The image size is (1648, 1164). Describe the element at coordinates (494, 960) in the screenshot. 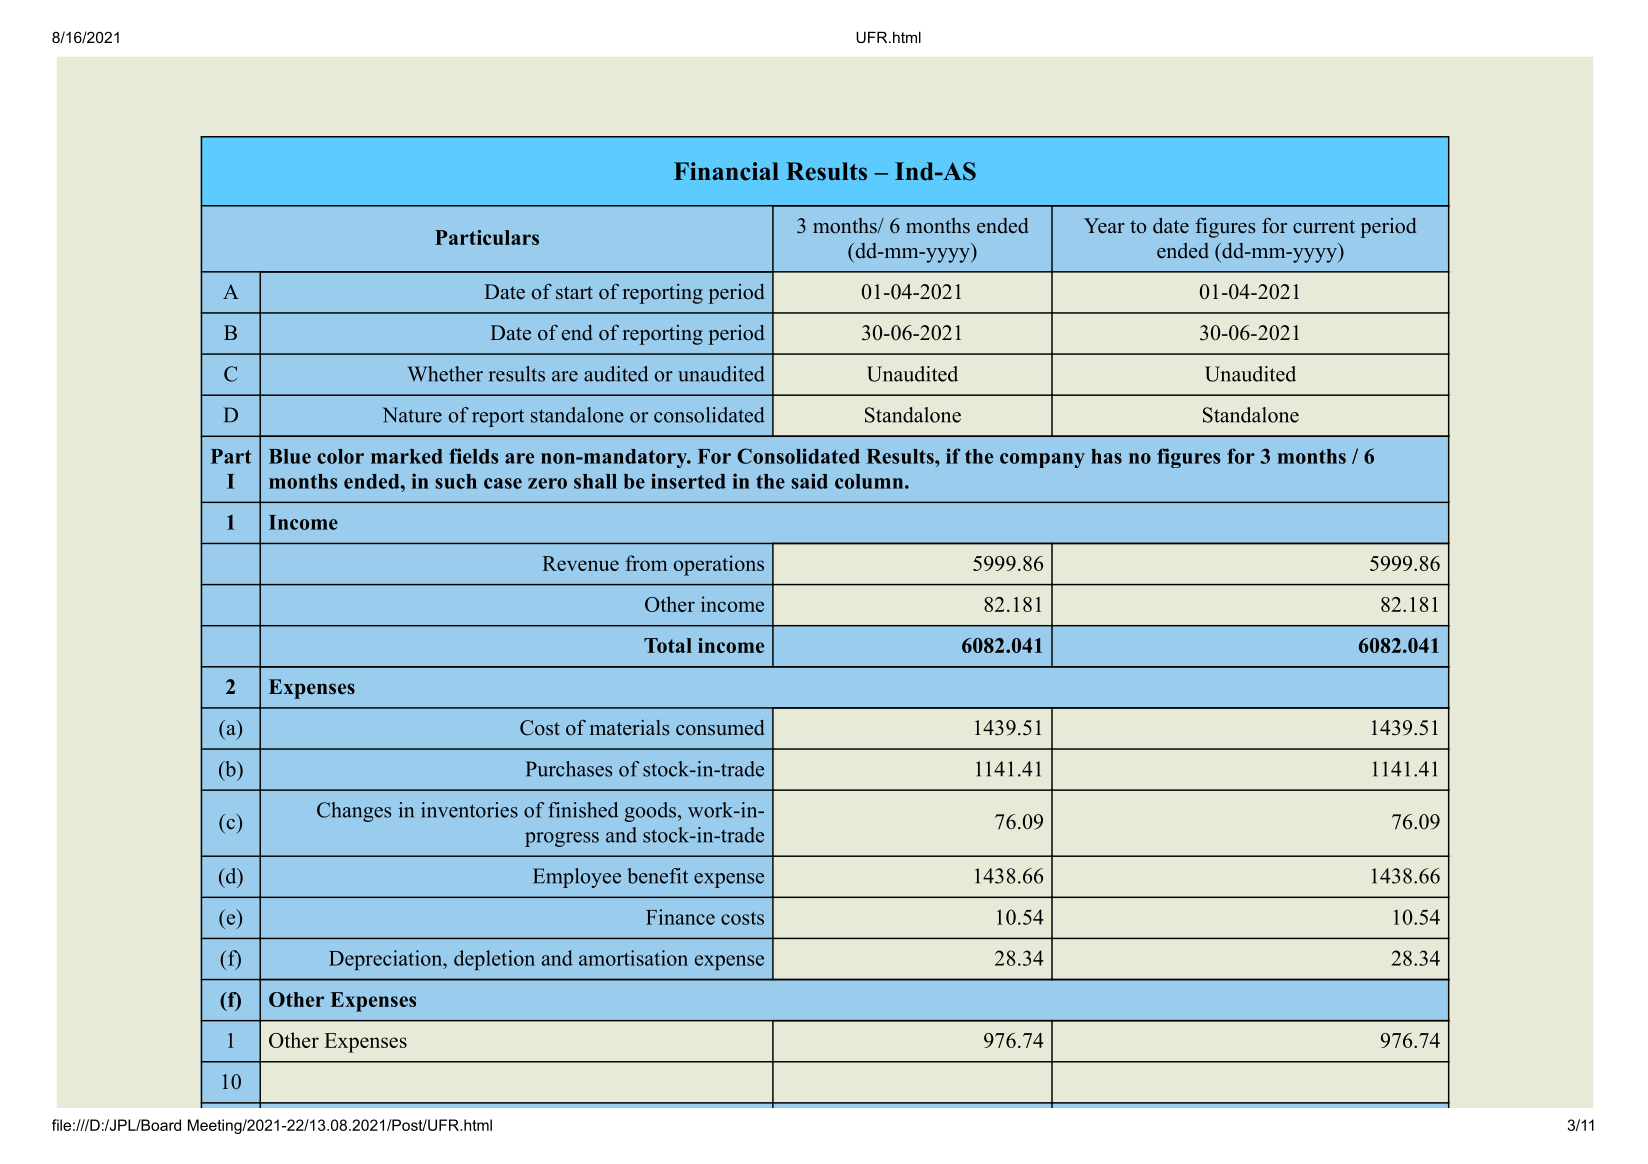

I see `depletion` at that location.
